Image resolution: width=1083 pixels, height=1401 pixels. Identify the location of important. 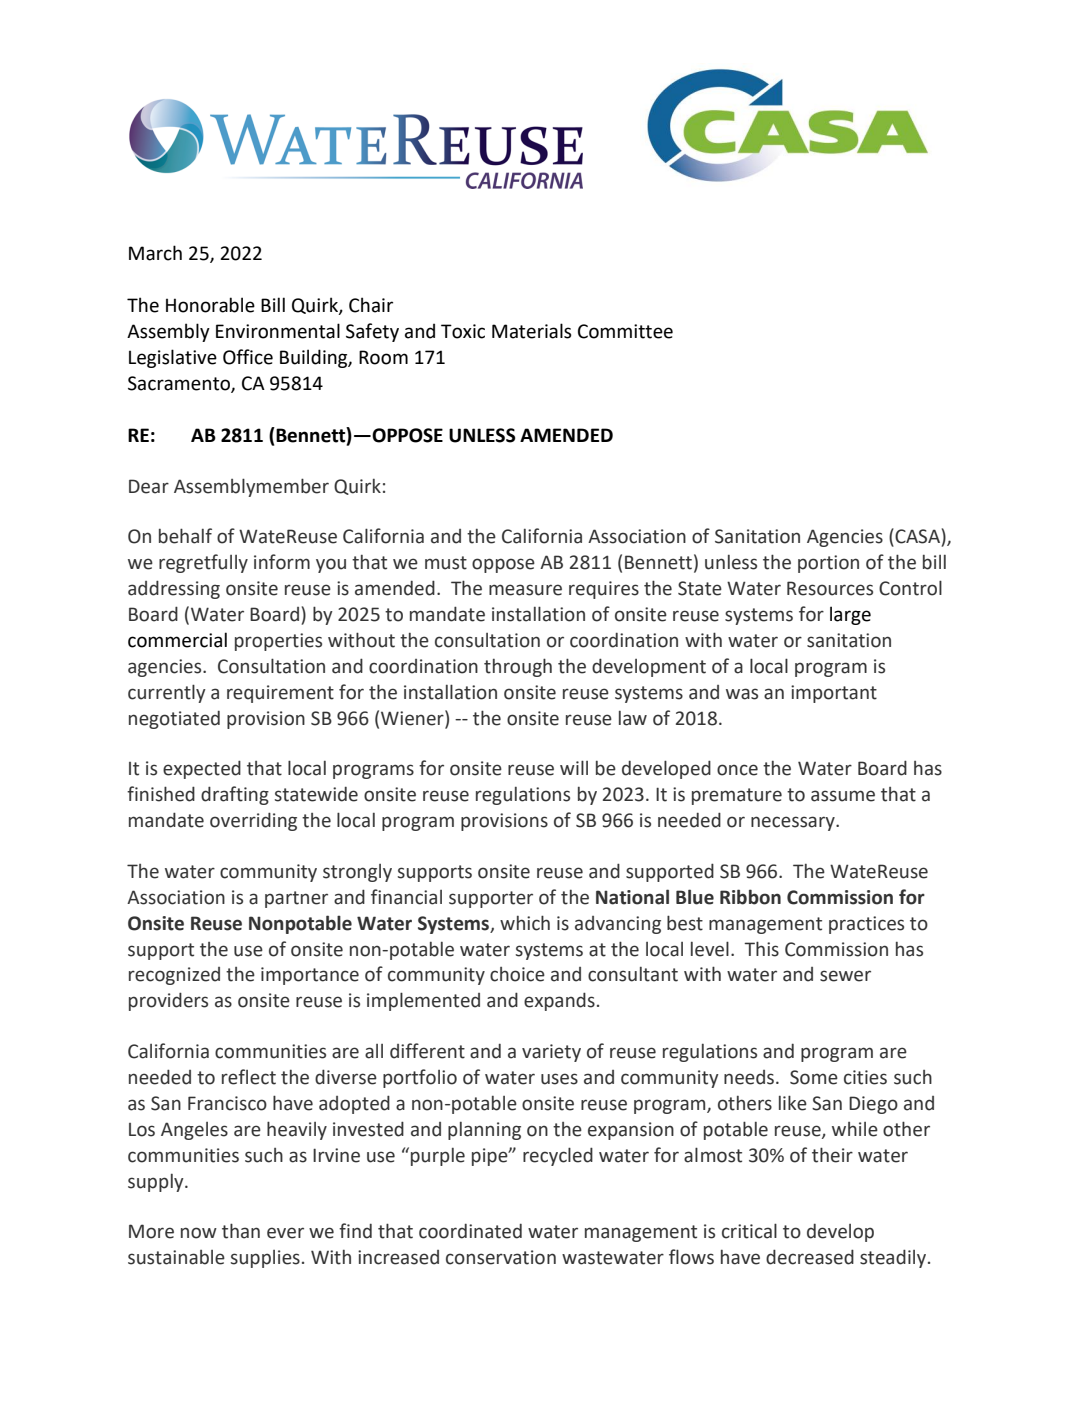
(834, 694).
